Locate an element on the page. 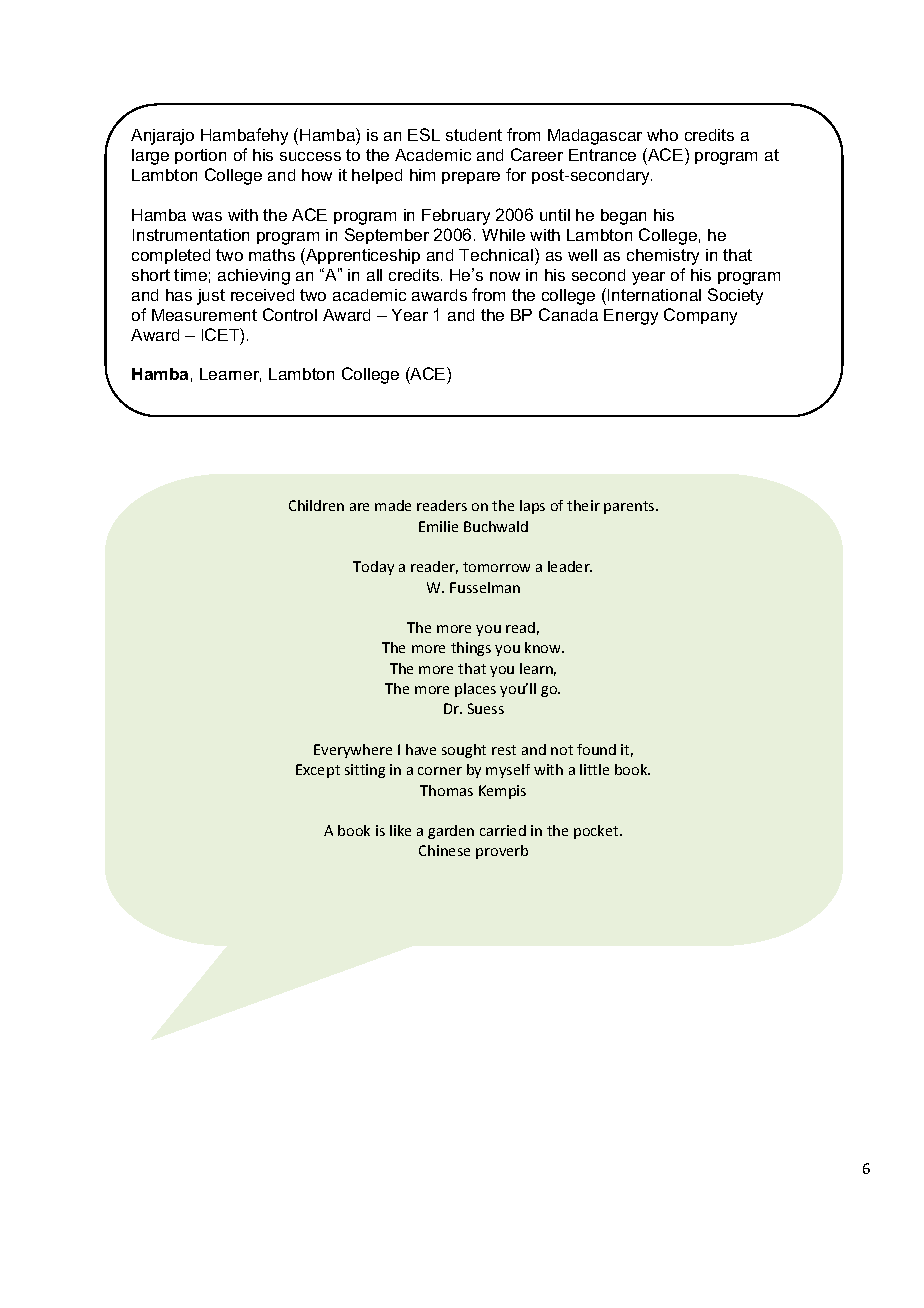 The height and width of the document is (1308, 924). Children is located at coordinates (316, 505).
